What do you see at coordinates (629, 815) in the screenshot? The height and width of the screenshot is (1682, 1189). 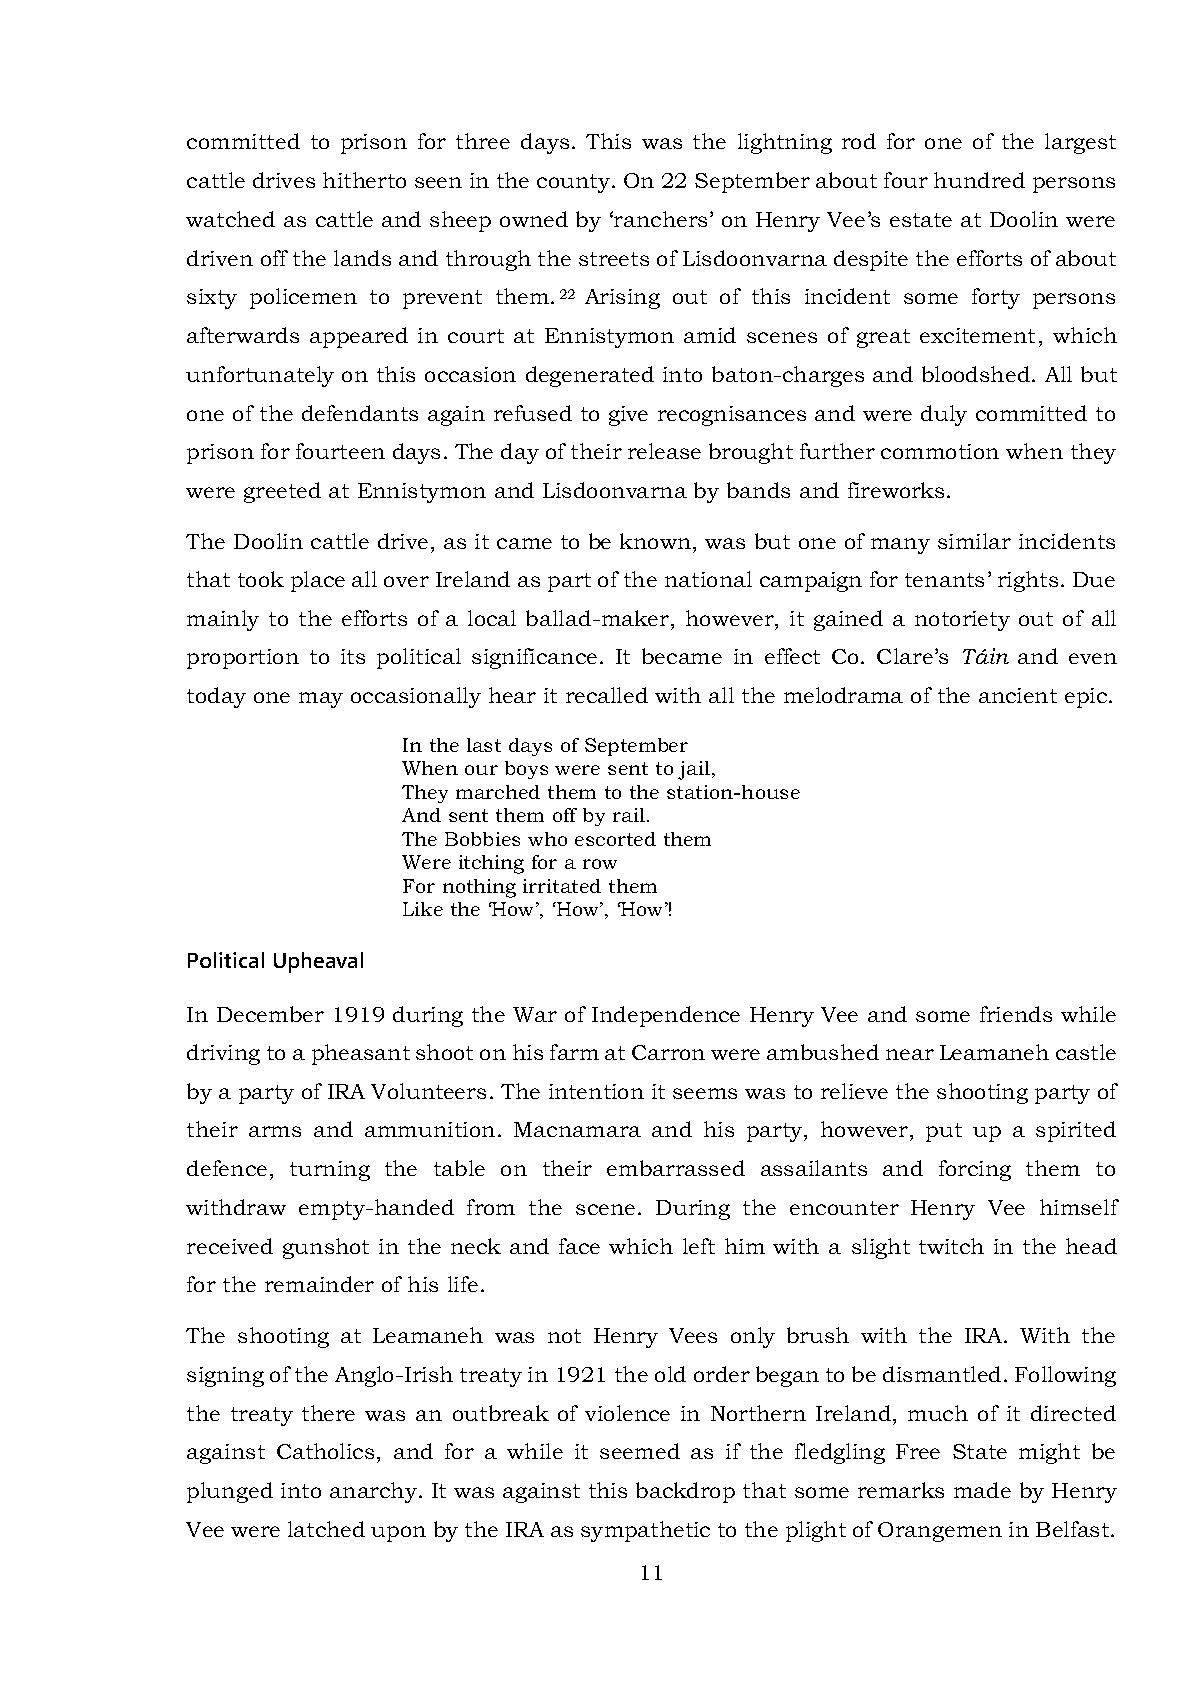 I see `rail` at bounding box center [629, 815].
